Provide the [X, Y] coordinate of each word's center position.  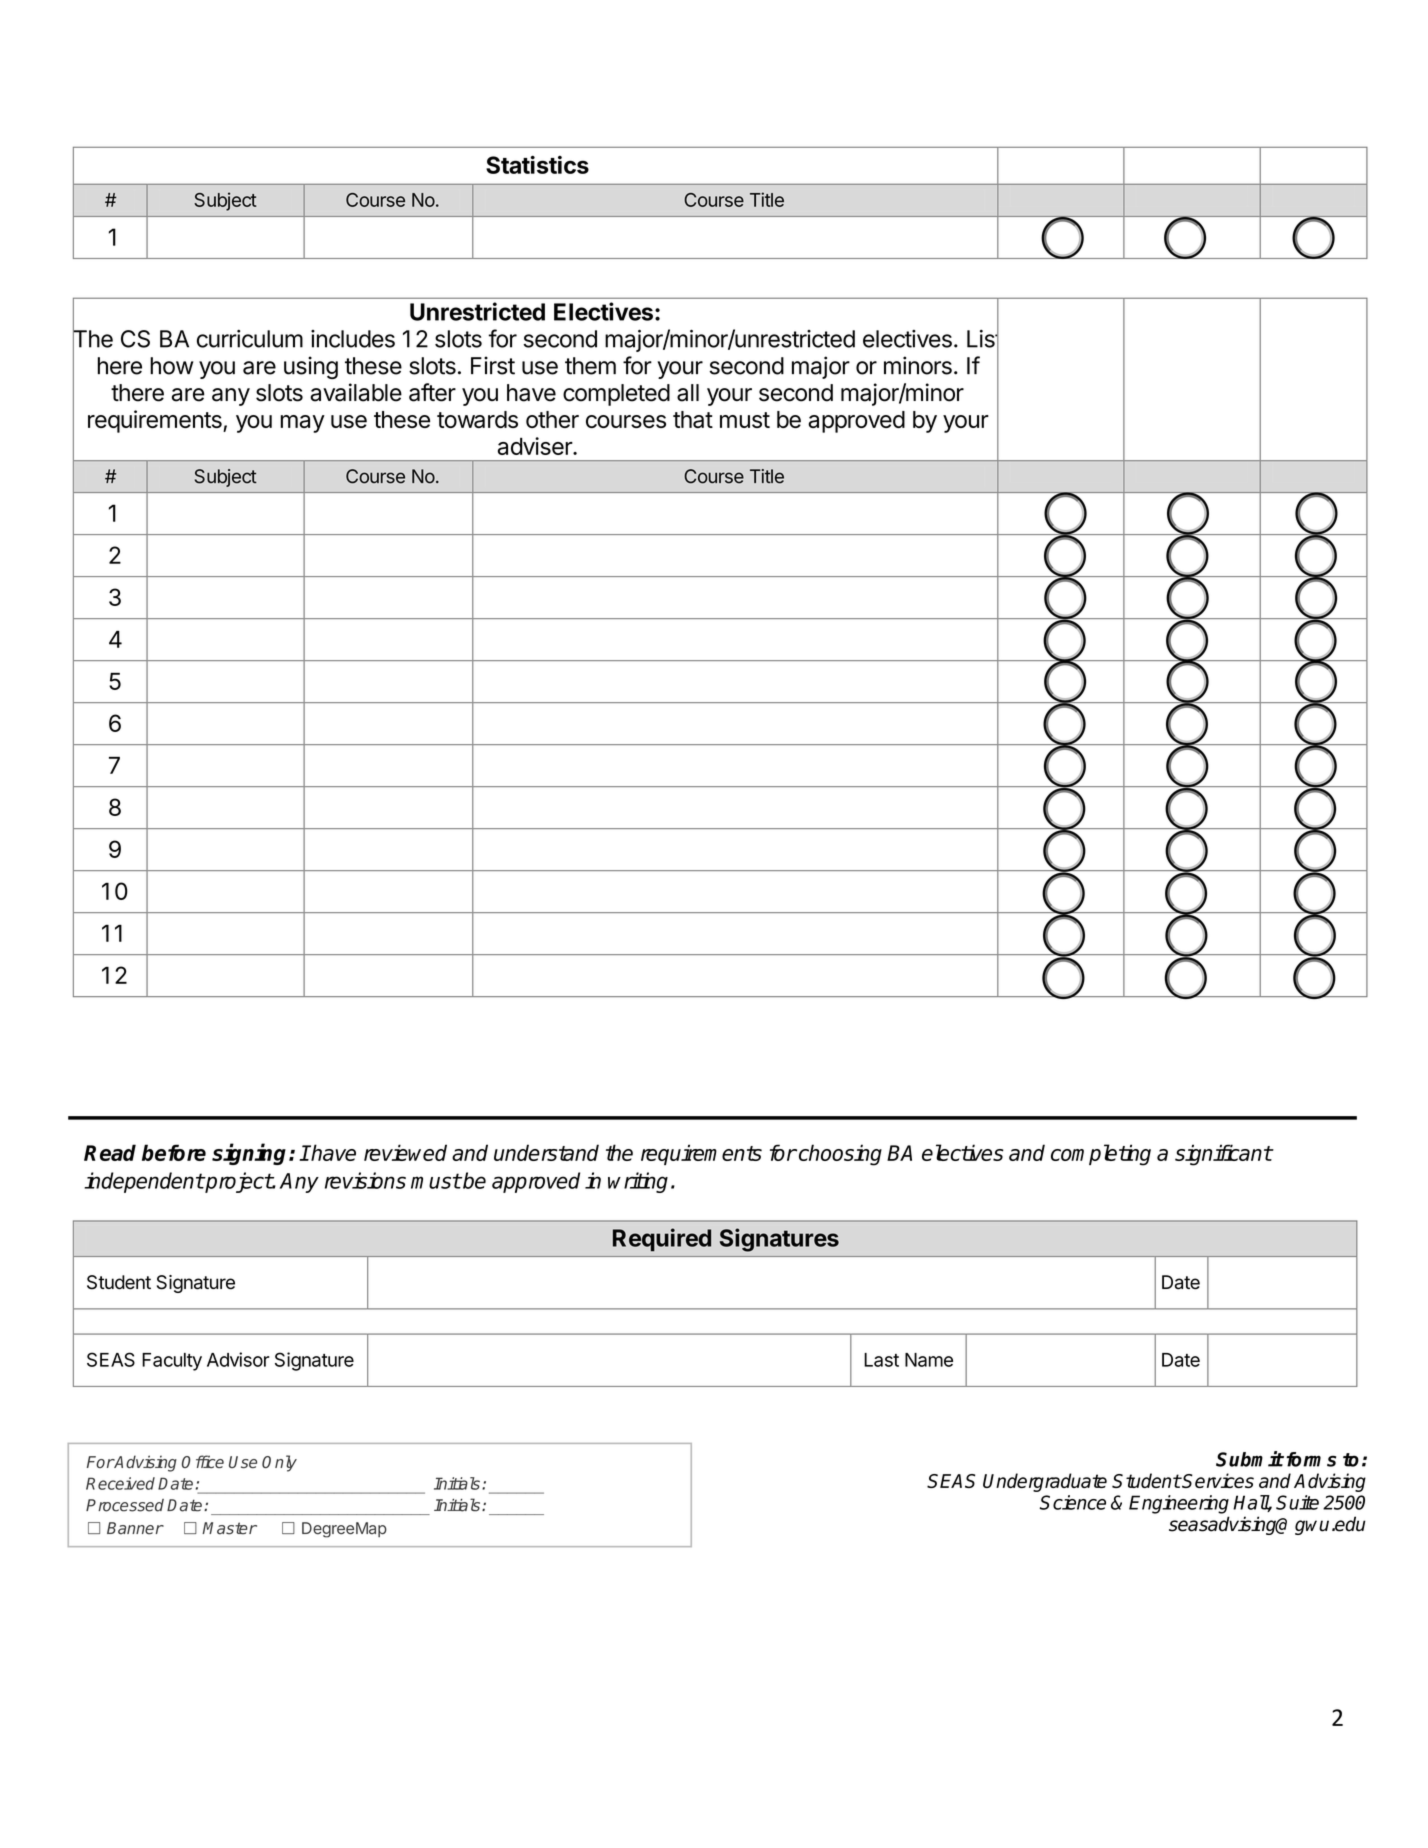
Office [203, 1461]
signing [251, 1154]
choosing [839, 1155]
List [983, 339]
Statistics [537, 164]
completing [1101, 1155]
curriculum [250, 339]
